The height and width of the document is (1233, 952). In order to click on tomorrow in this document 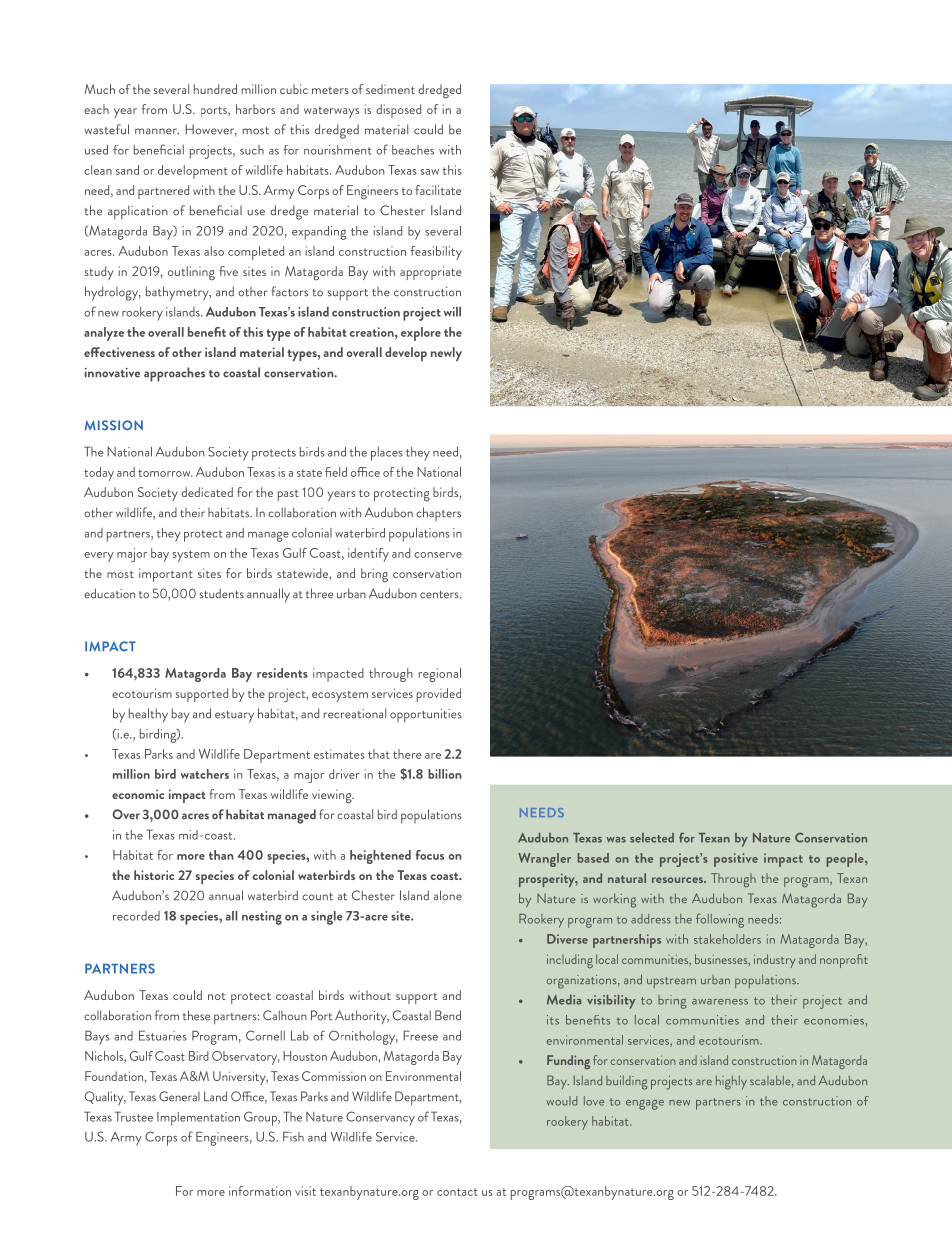, I will do `click(165, 473)`.
